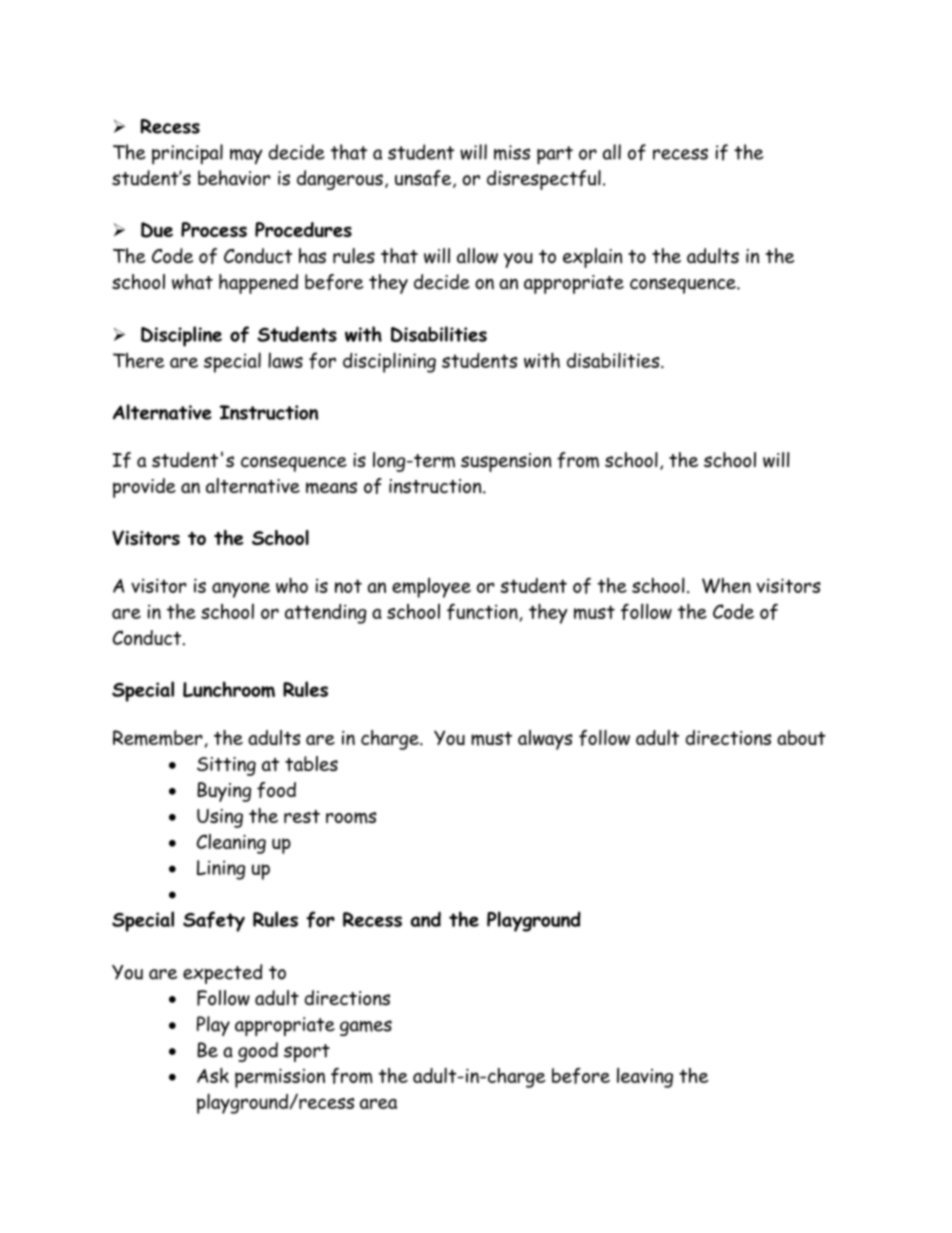  I want to click on behavior, so click(234, 178).
